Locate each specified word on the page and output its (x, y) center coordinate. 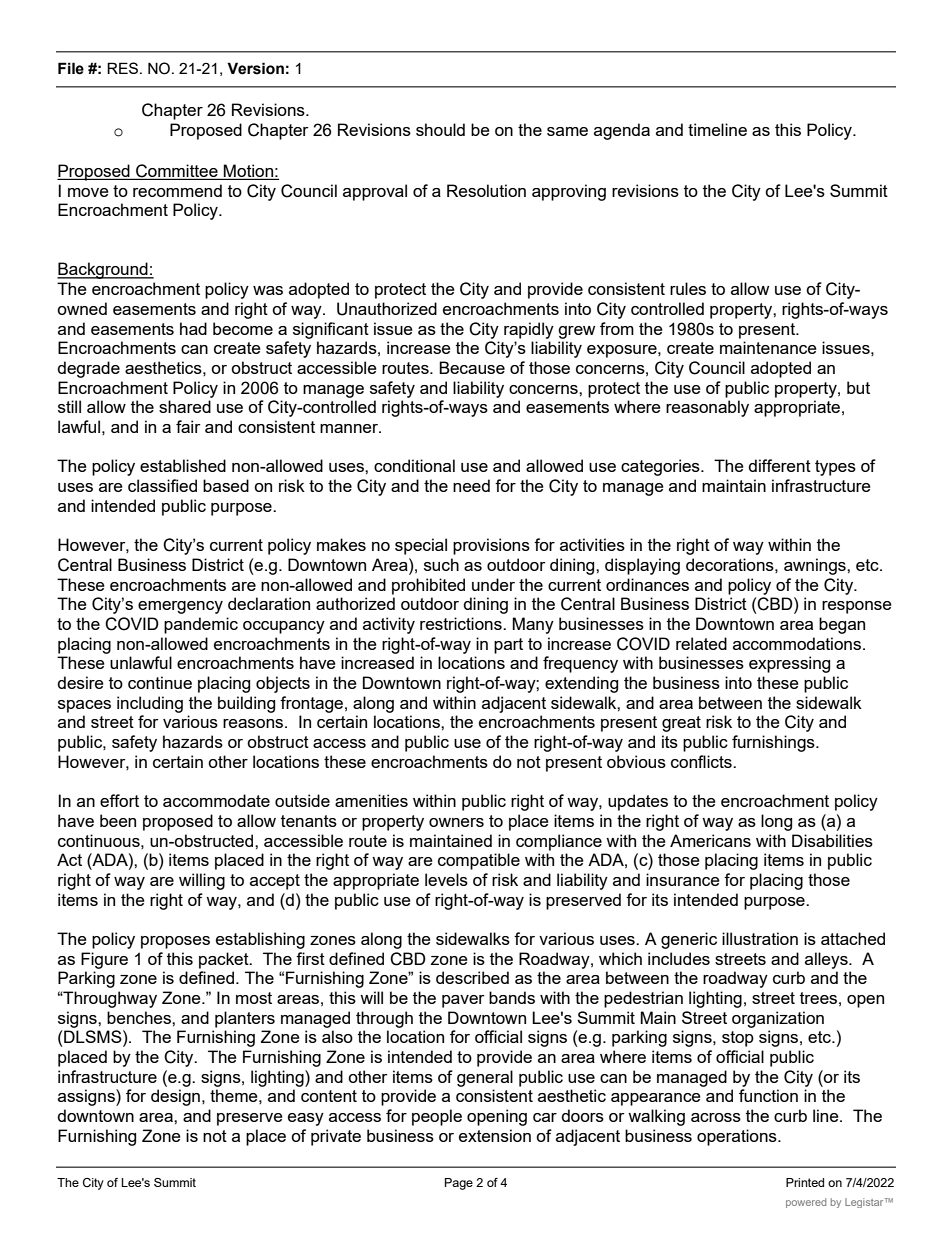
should (440, 129)
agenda (622, 131)
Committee (177, 172)
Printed (805, 1182)
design (175, 1097)
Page (459, 1184)
